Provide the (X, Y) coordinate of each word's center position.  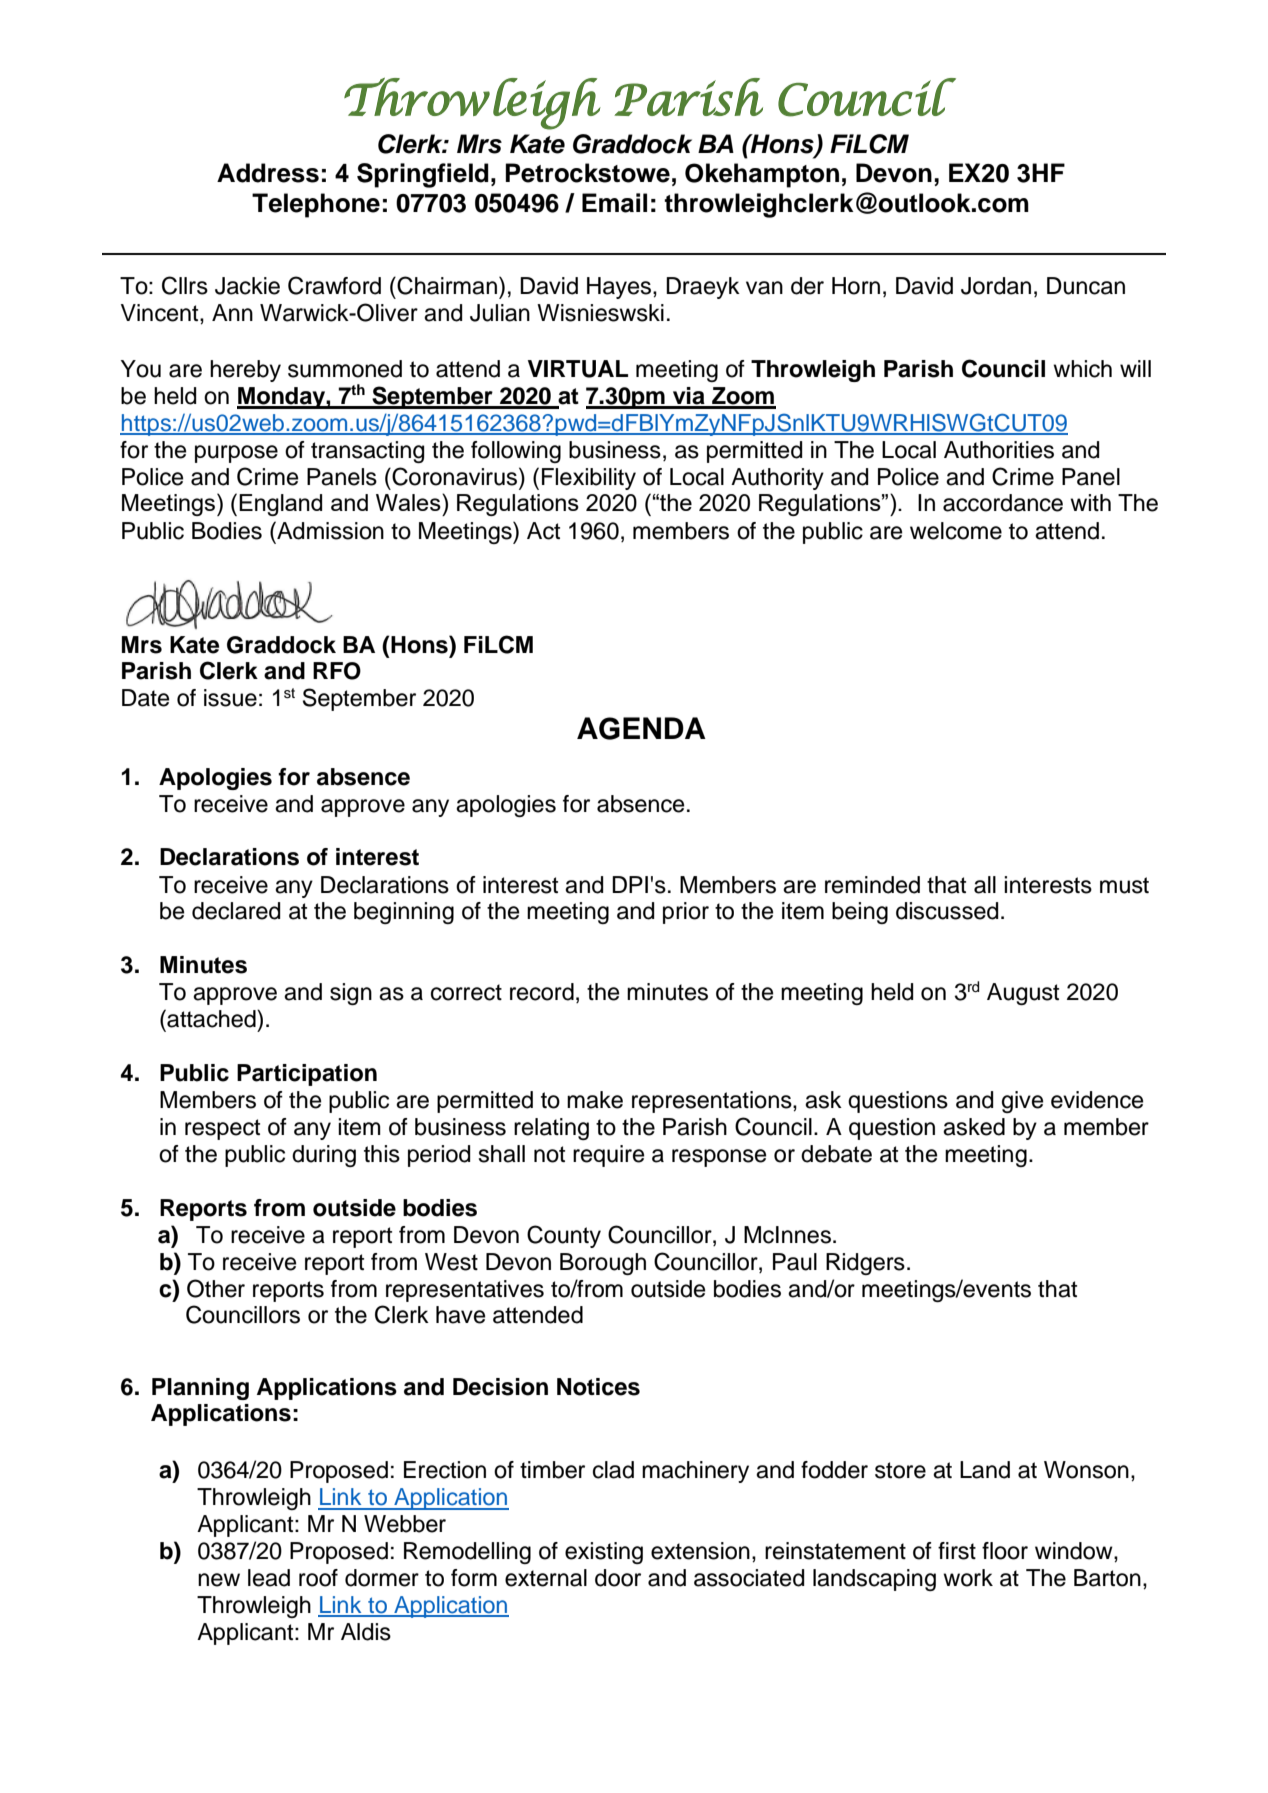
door (618, 1578)
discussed (947, 911)
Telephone (316, 205)
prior (686, 913)
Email (614, 203)
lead (269, 1578)
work (968, 1578)
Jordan (996, 286)
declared (236, 911)
